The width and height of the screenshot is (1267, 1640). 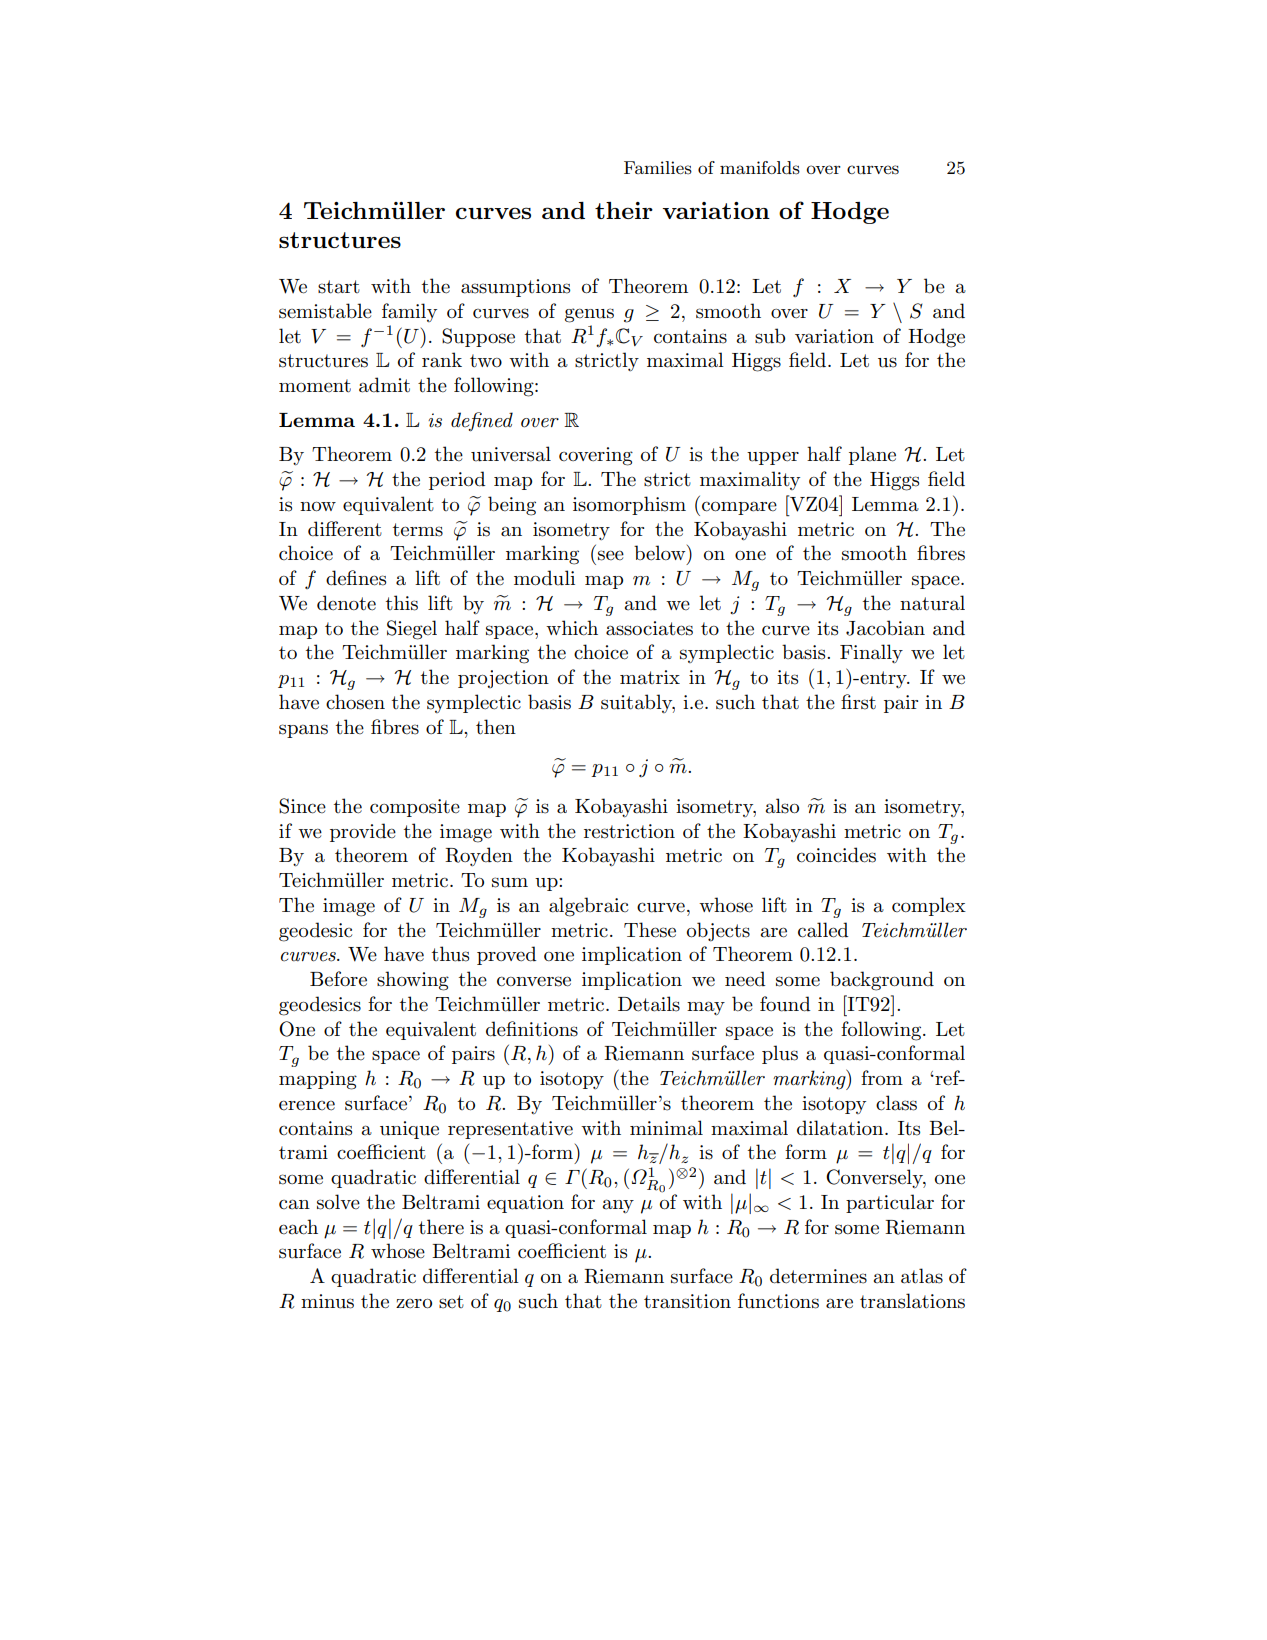 What do you see at coordinates (858, 702) in the screenshot?
I see `first` at bounding box center [858, 702].
